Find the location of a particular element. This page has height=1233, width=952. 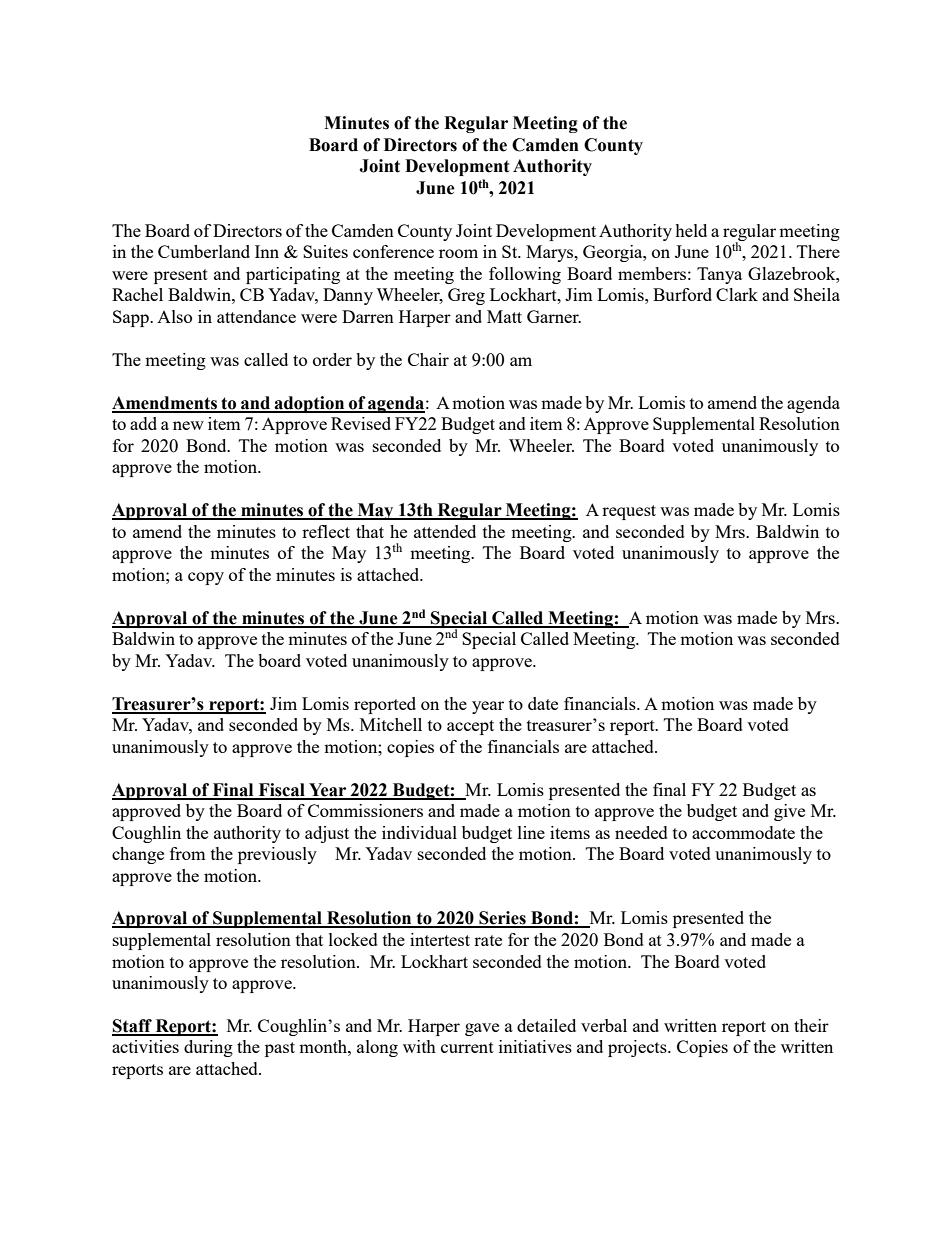

needed is located at coordinates (641, 832).
